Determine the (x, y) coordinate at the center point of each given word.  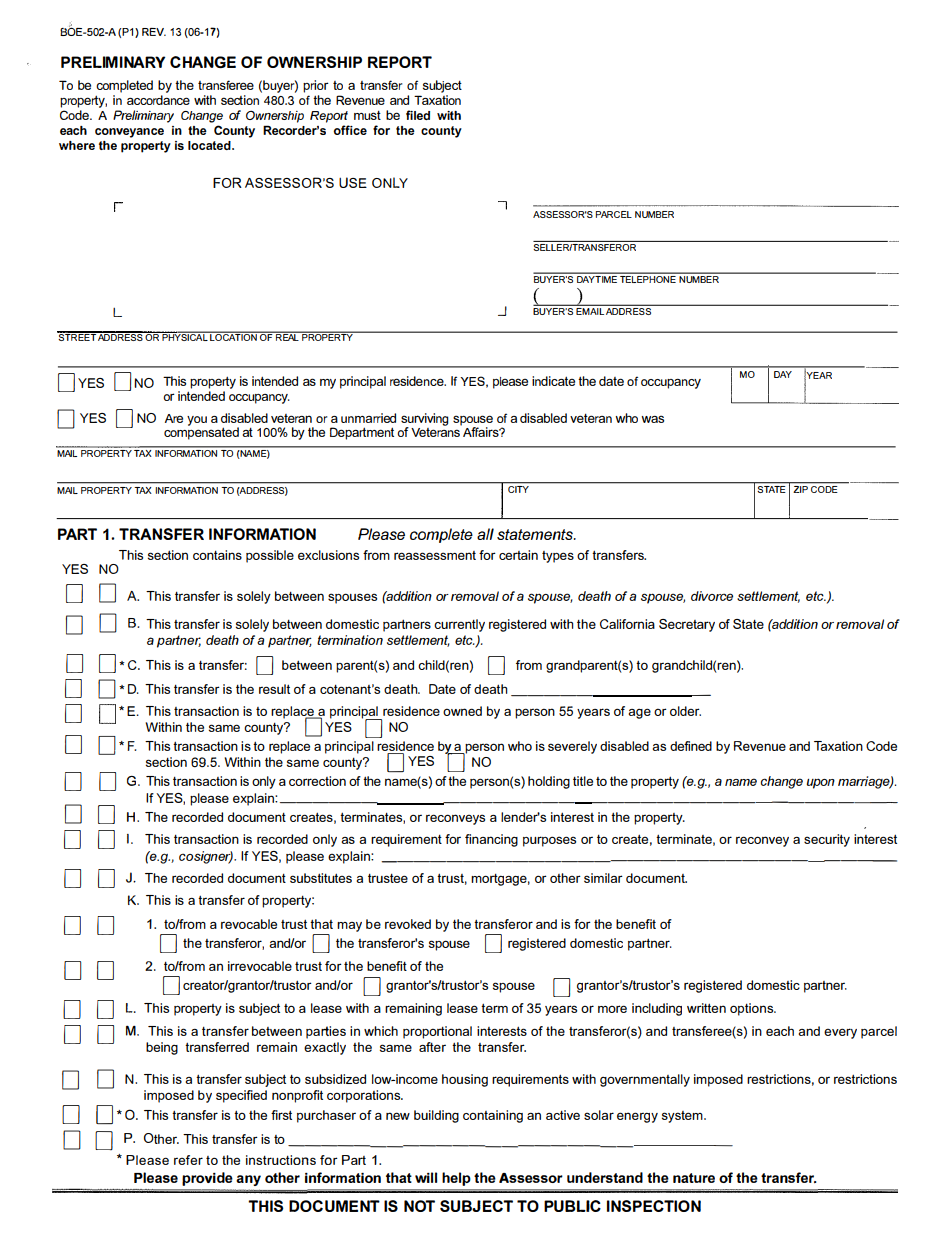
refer (188, 1160)
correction (317, 781)
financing (491, 840)
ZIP (800, 488)
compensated (201, 432)
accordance (158, 100)
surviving (425, 420)
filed (418, 115)
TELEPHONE (648, 278)
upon (820, 783)
